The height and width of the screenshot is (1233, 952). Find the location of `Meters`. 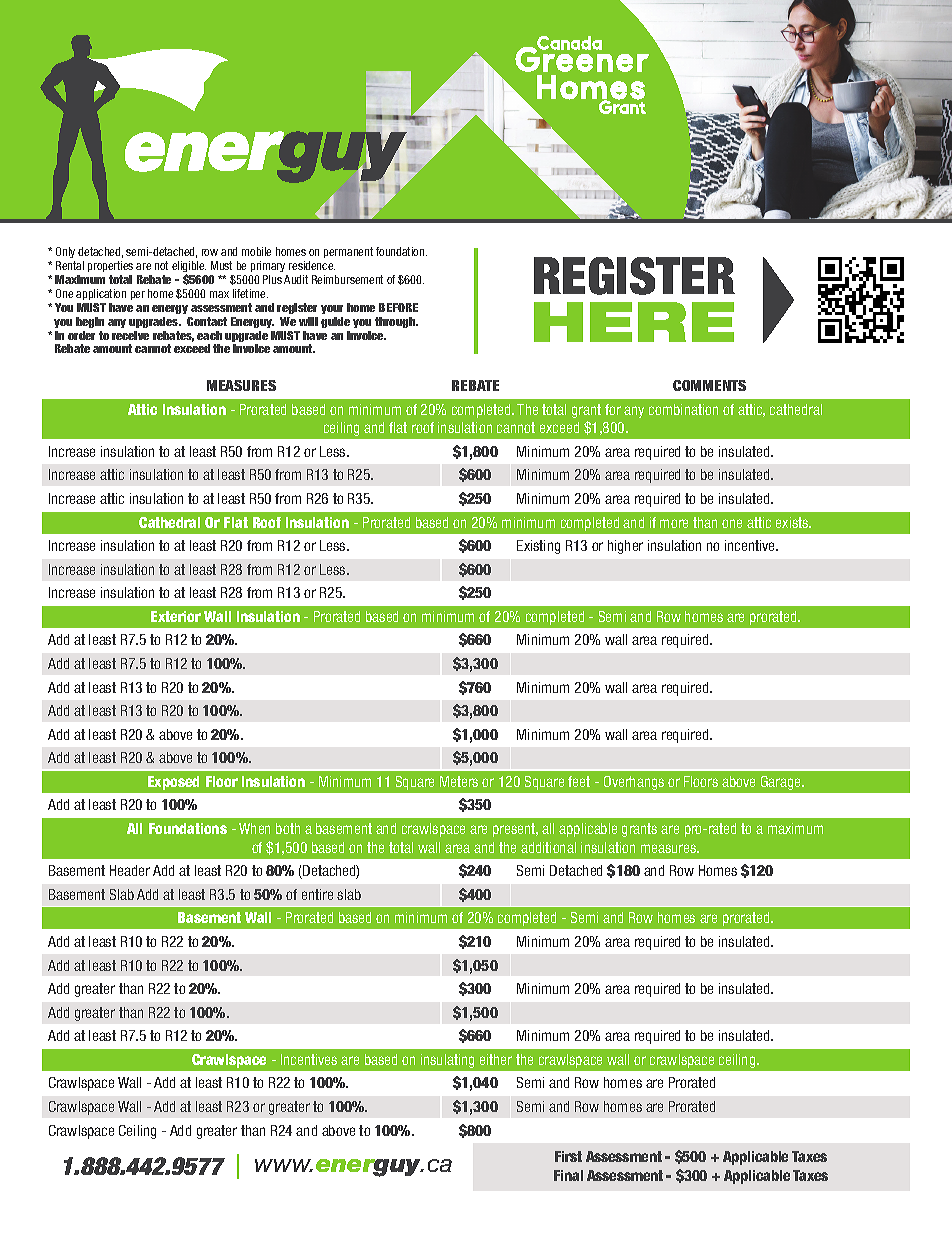

Meters is located at coordinates (459, 781).
